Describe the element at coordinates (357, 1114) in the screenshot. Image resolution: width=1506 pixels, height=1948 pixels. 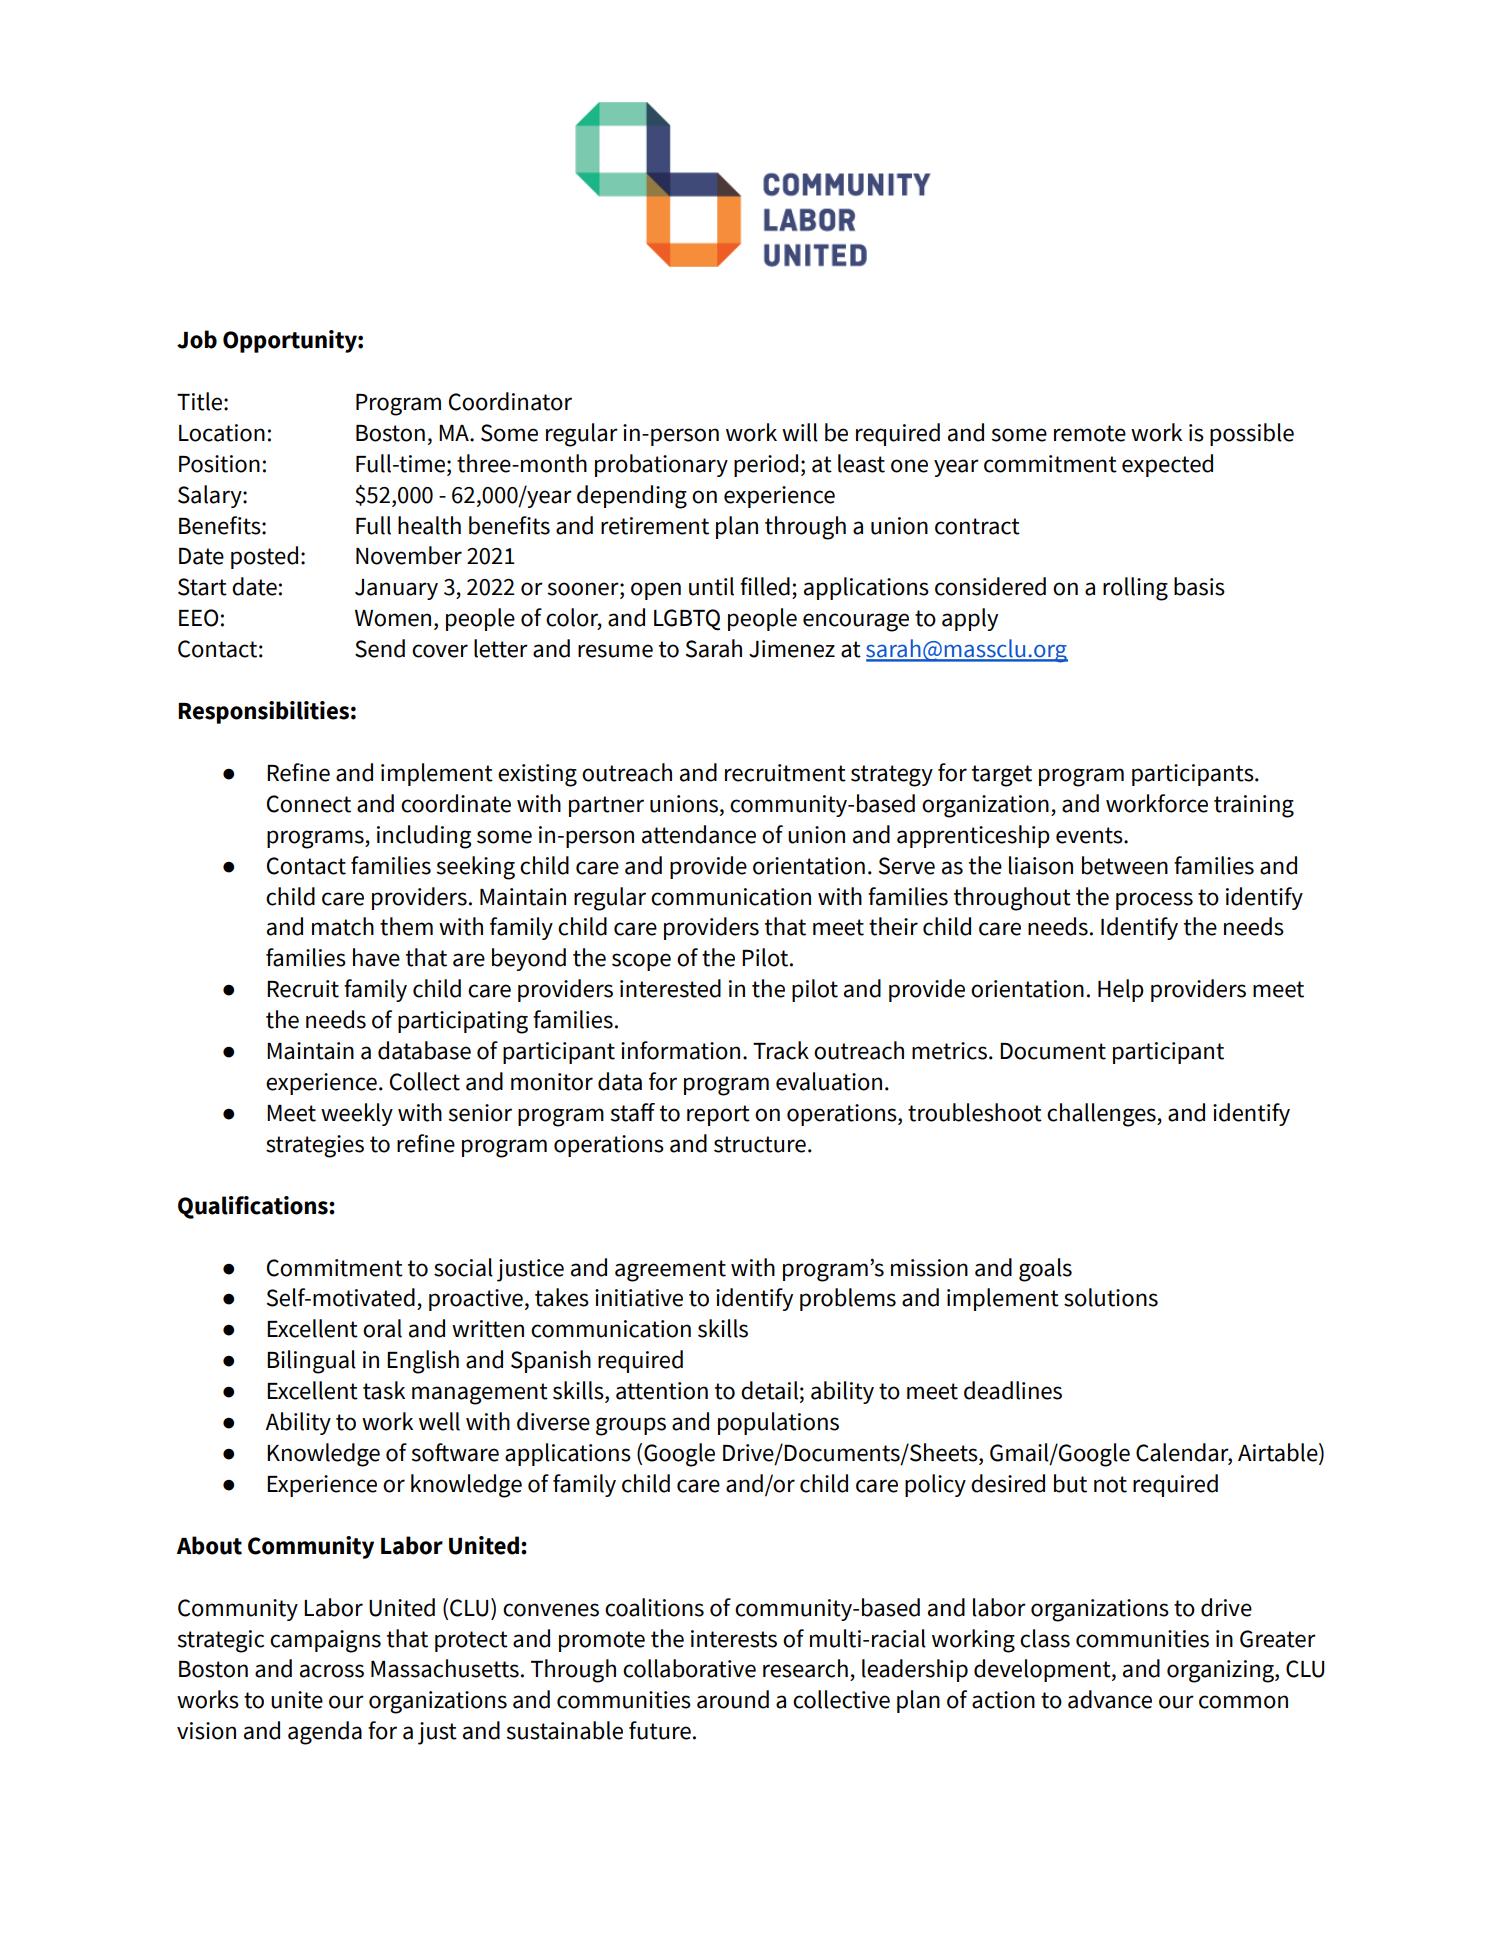
I see `weekly` at that location.
